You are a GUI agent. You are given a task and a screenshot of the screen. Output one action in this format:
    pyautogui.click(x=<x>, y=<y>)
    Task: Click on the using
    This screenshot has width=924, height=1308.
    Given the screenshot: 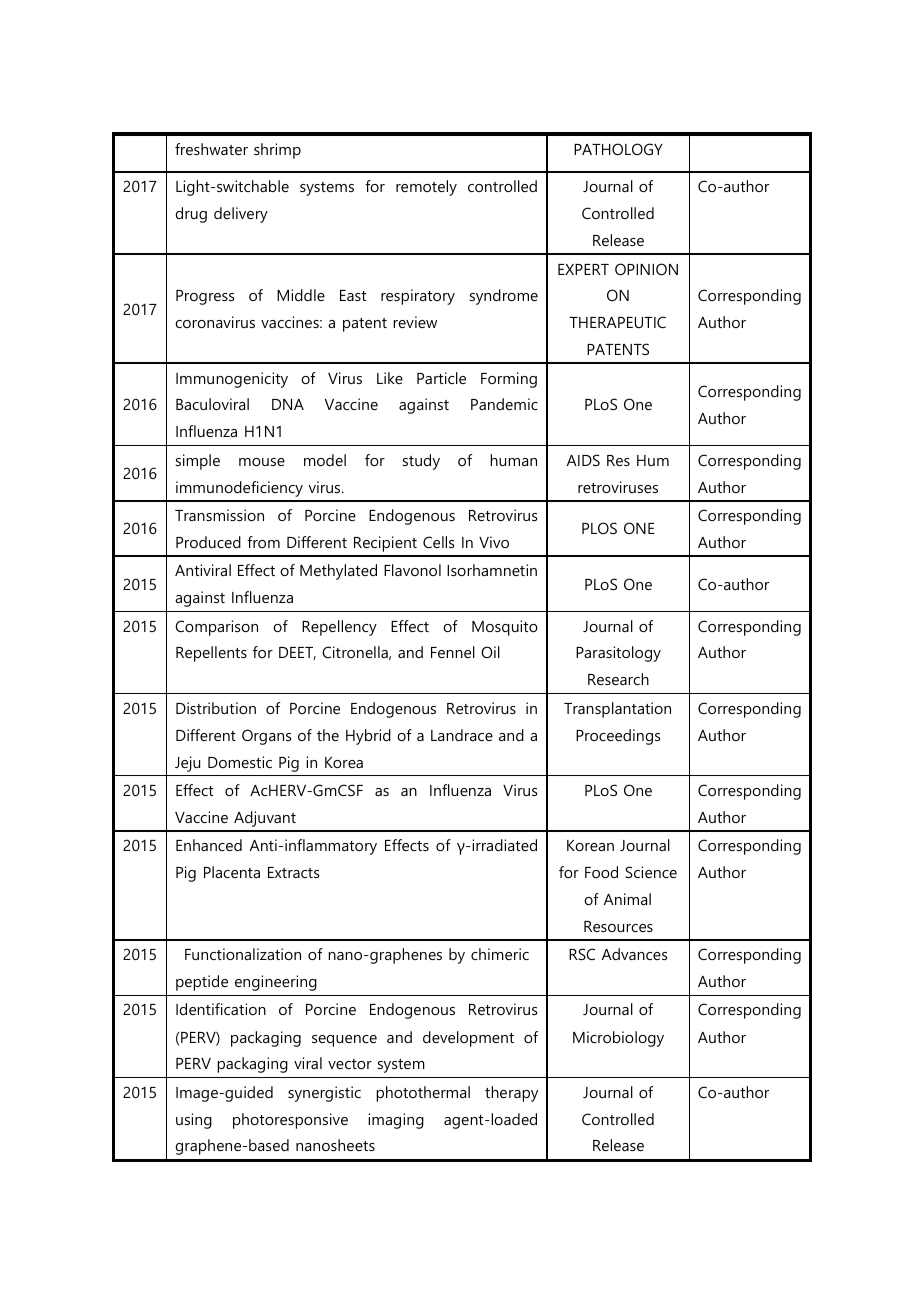 What is the action you would take?
    pyautogui.click(x=194, y=1121)
